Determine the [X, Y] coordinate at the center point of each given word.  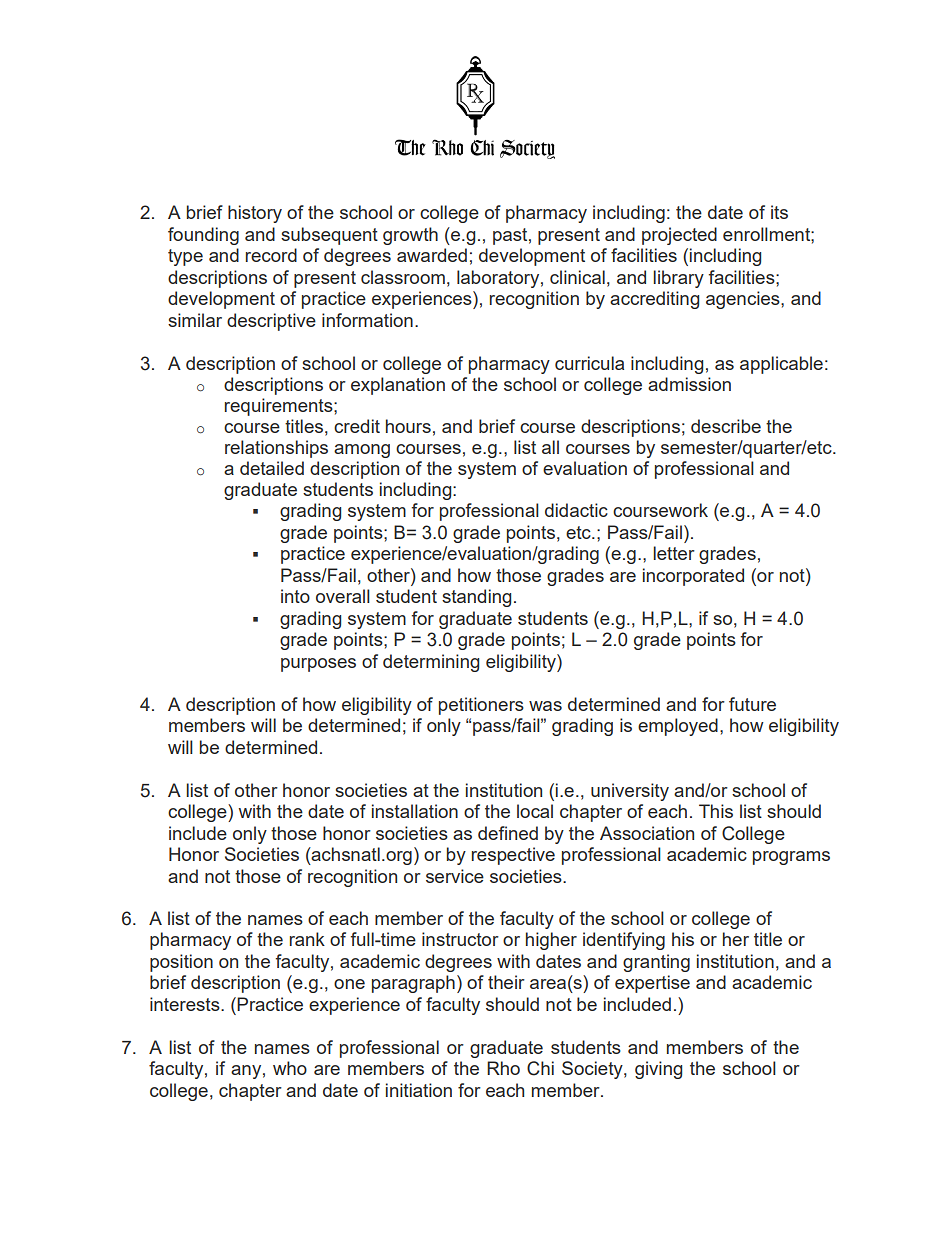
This [716, 811]
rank [307, 939]
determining [431, 663]
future [752, 704]
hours [408, 426]
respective [513, 856]
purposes [318, 665]
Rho [503, 1068]
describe [726, 426]
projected [679, 236]
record [271, 255]
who [290, 1068]
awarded [432, 255]
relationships [276, 449]
